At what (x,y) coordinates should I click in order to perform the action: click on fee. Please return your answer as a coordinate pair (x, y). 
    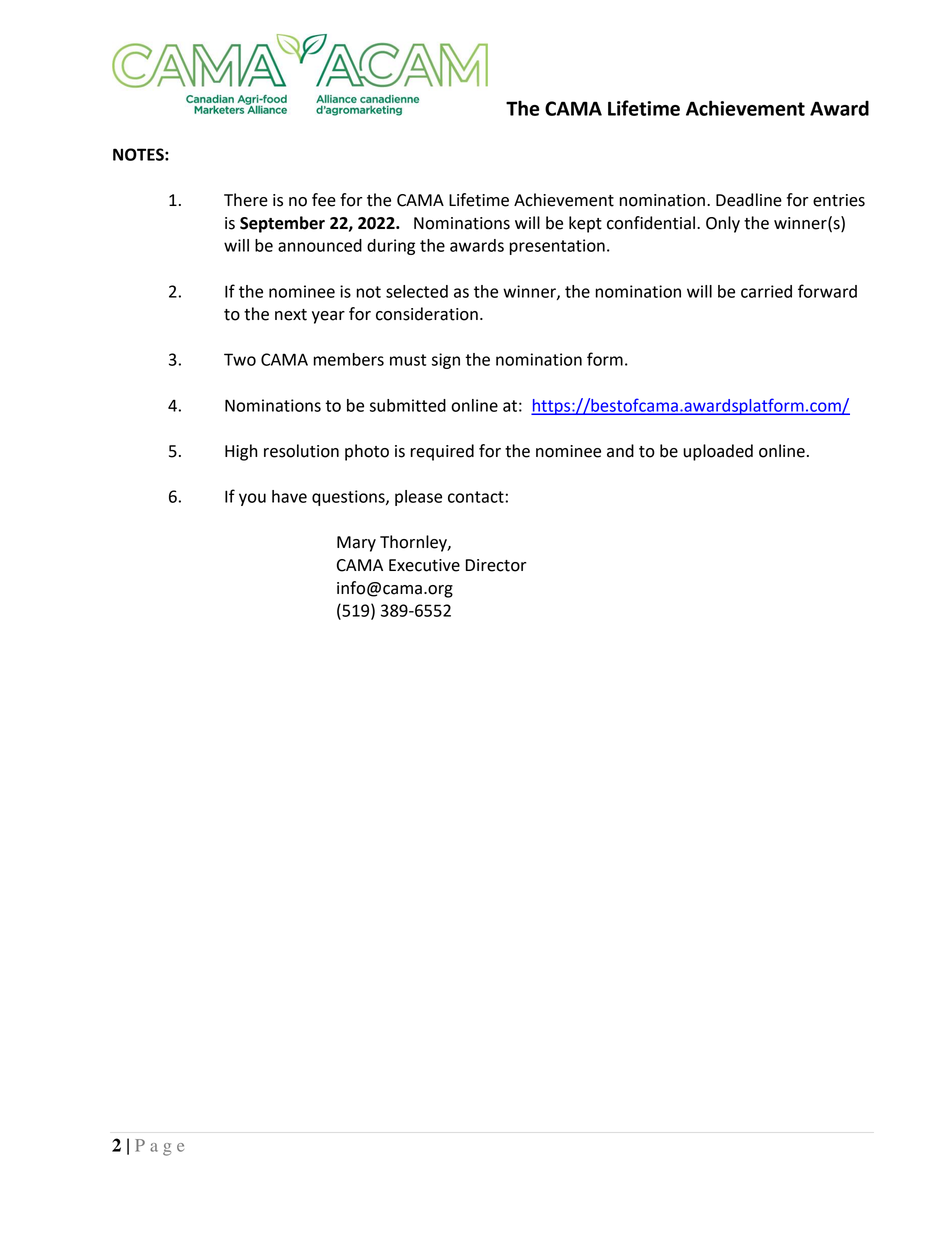
    Looking at the image, I should click on (324, 200).
